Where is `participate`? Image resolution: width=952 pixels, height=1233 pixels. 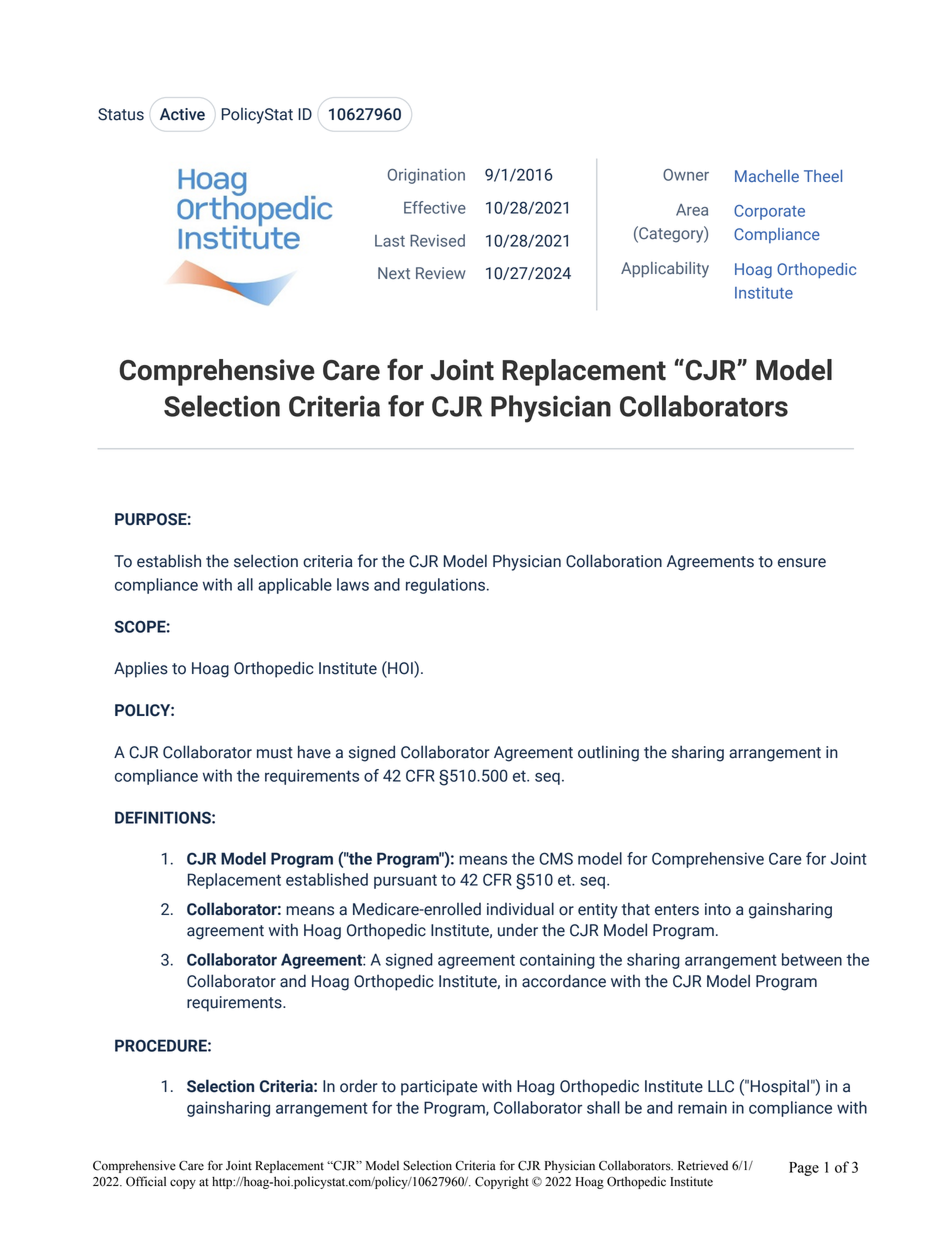
participate is located at coordinates (439, 1088).
